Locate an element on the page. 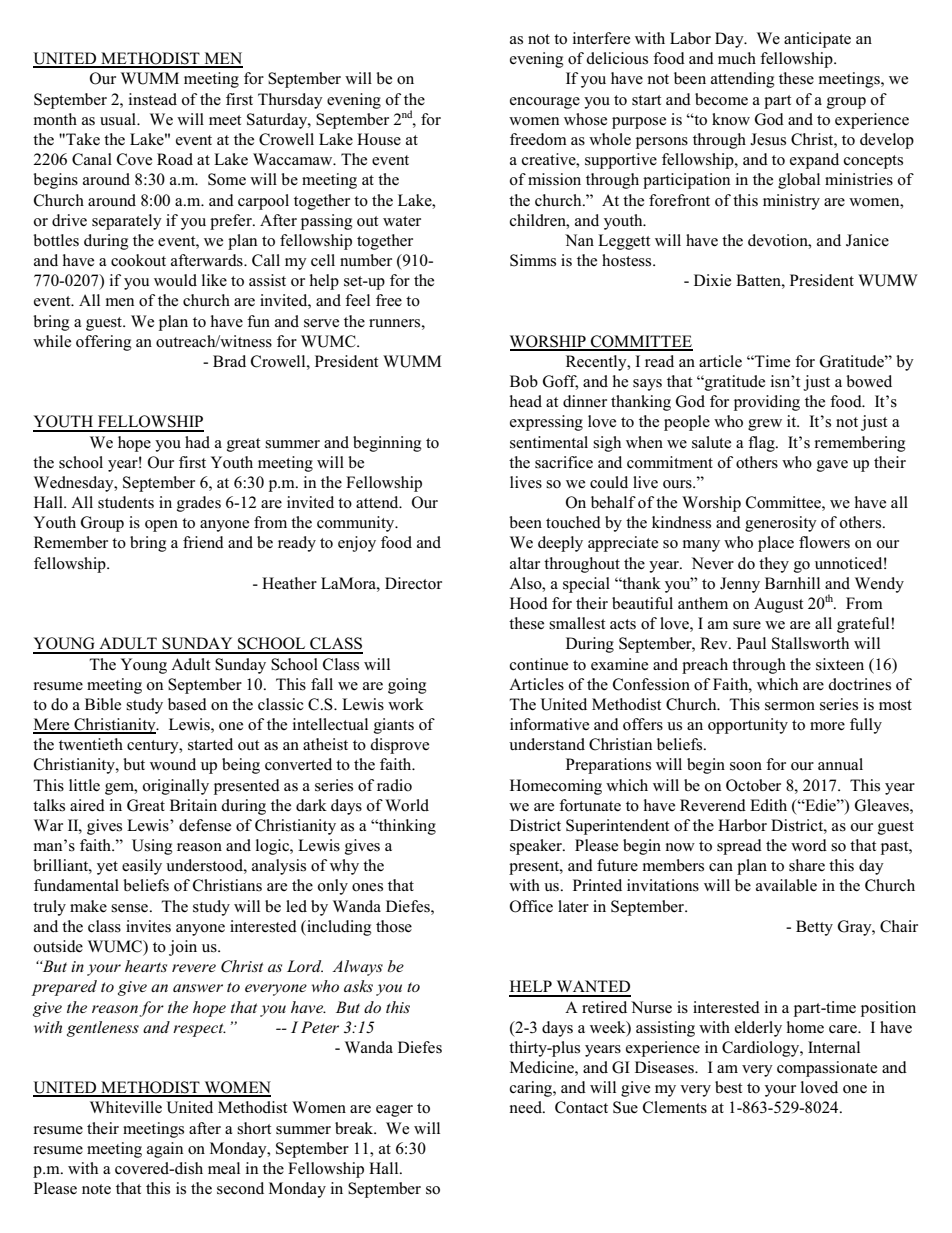 The width and height of the document is (952, 1233). head is located at coordinates (526, 401).
